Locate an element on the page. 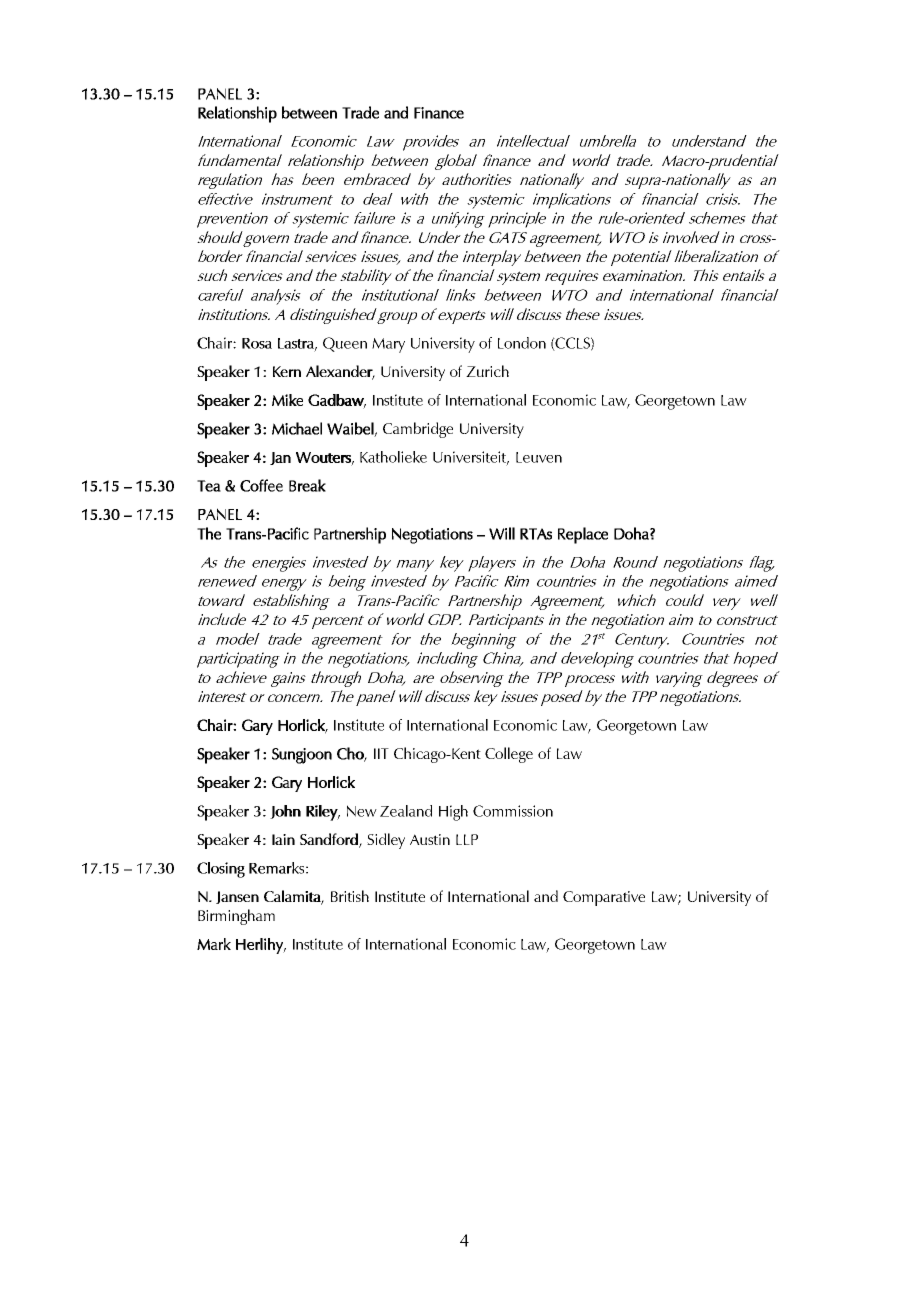 This document has height=1308, width=924. IIT is located at coordinates (381, 753).
